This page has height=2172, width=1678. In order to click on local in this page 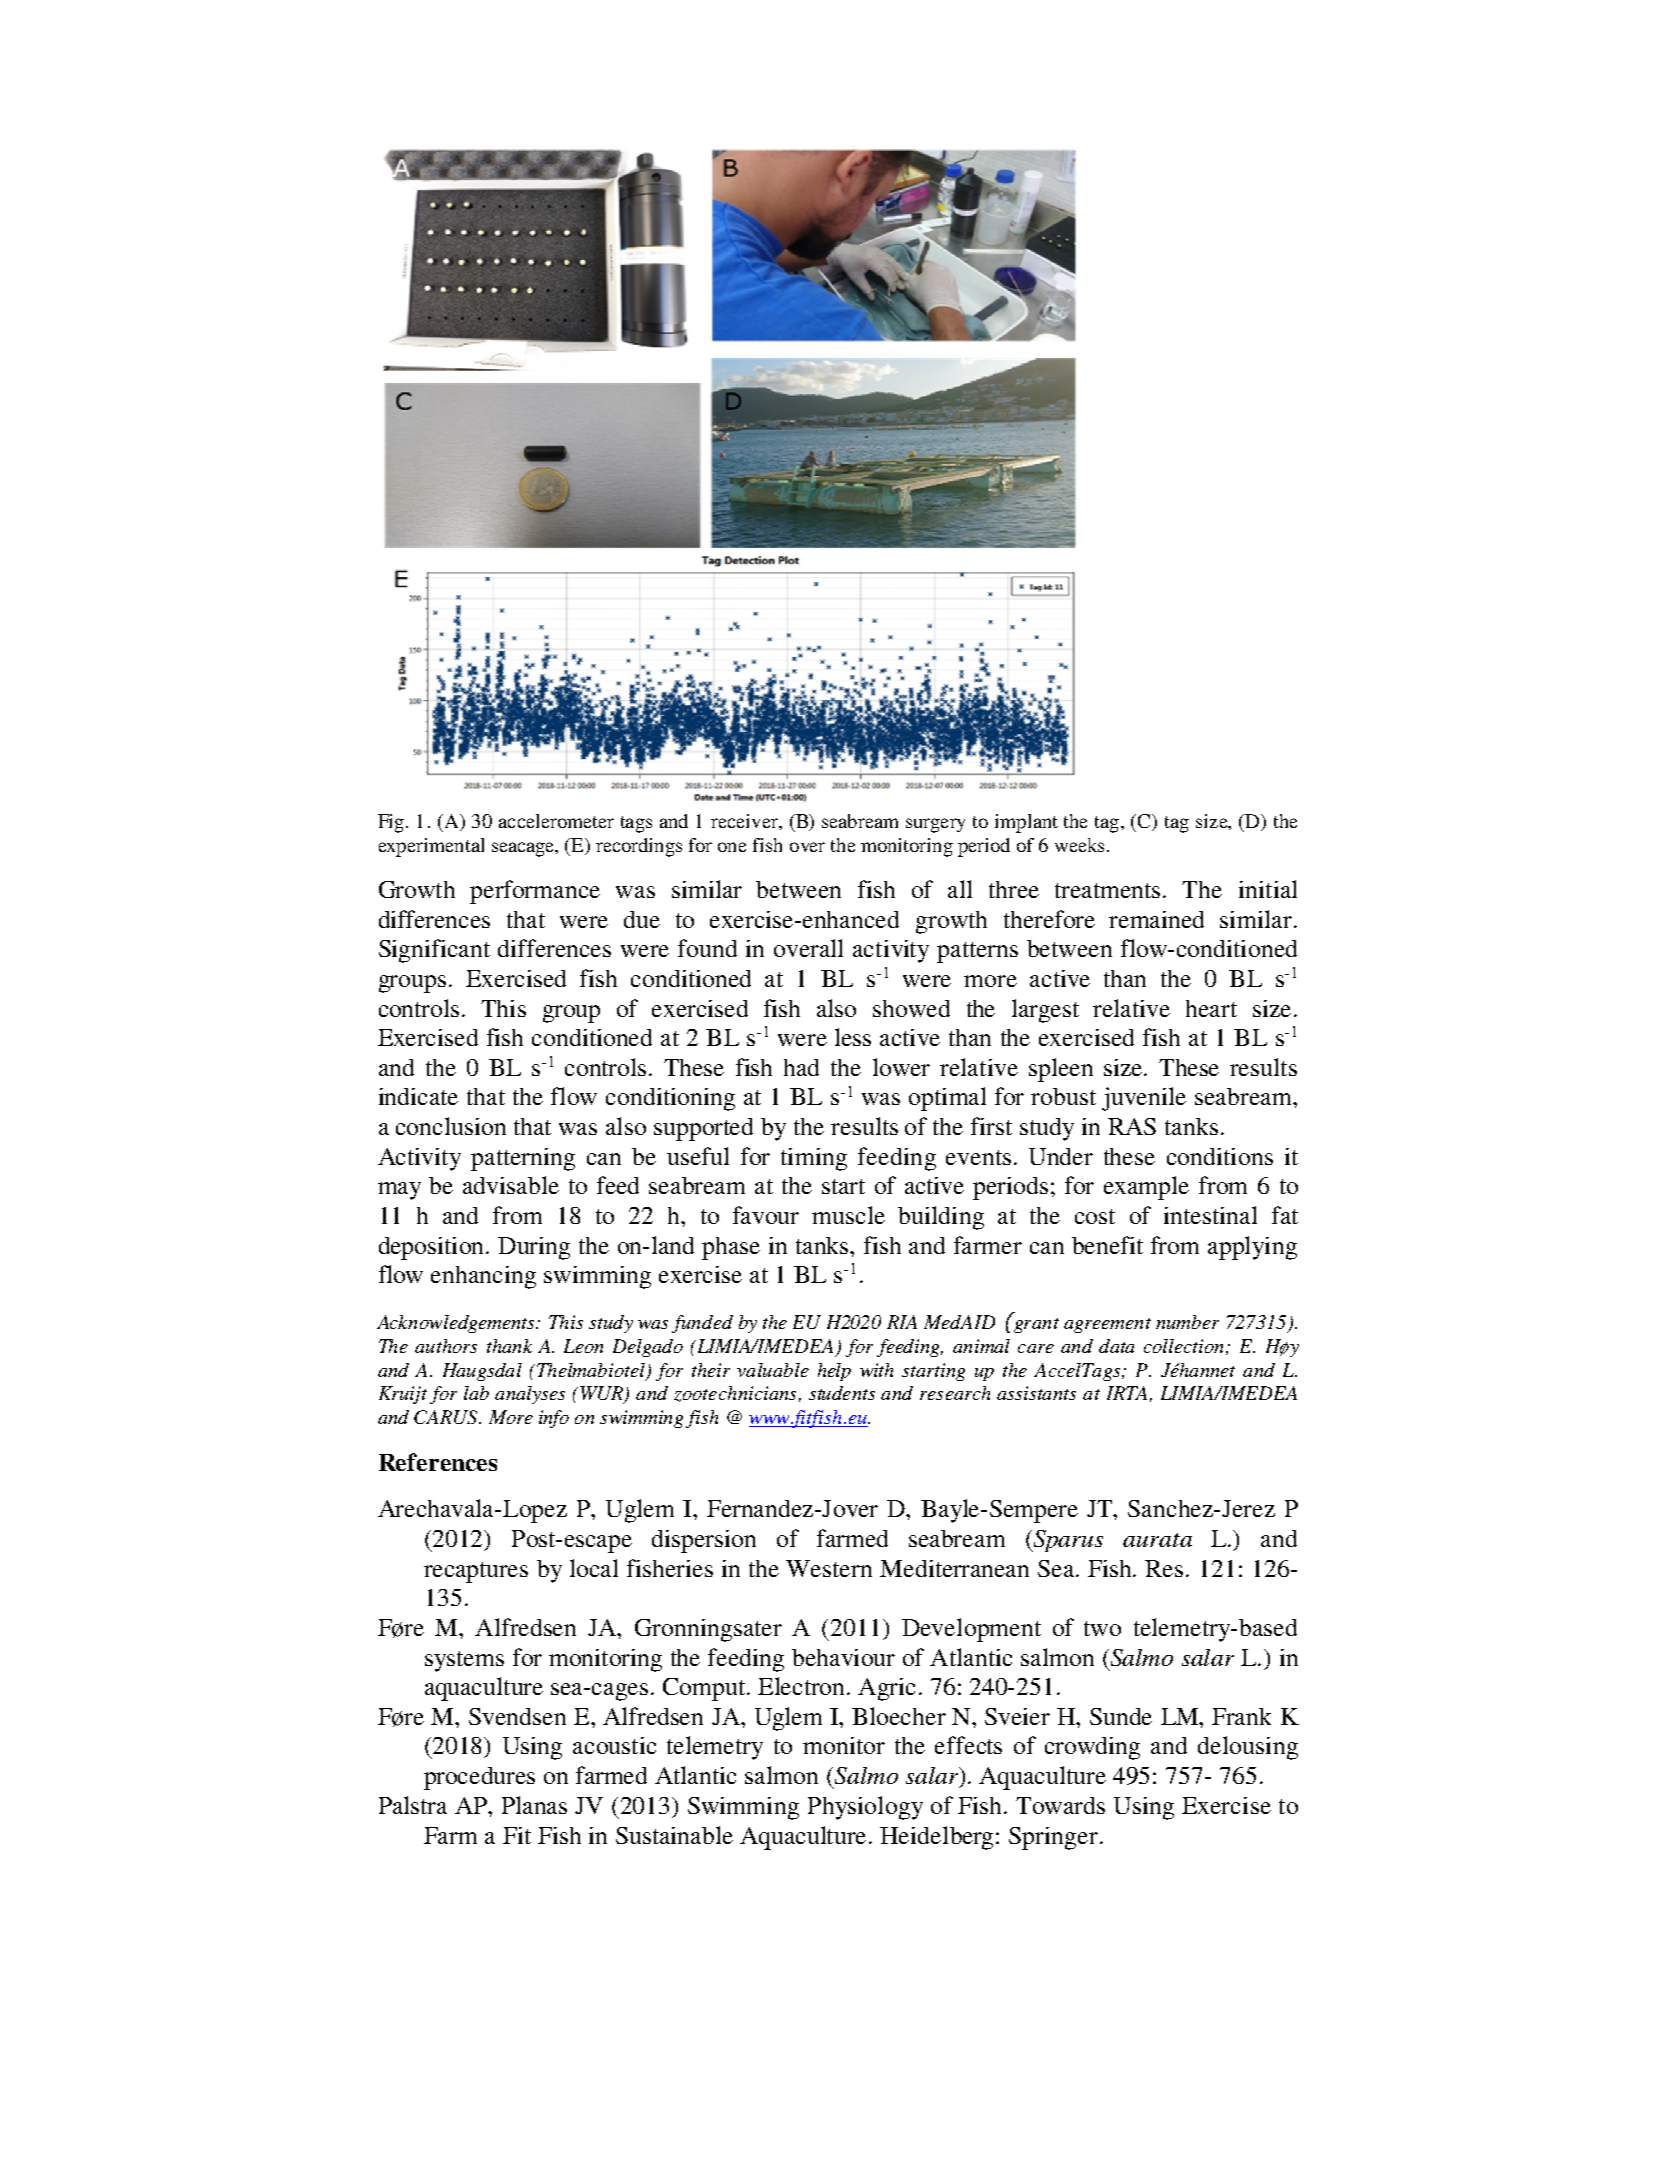, I will do `click(594, 1568)`.
